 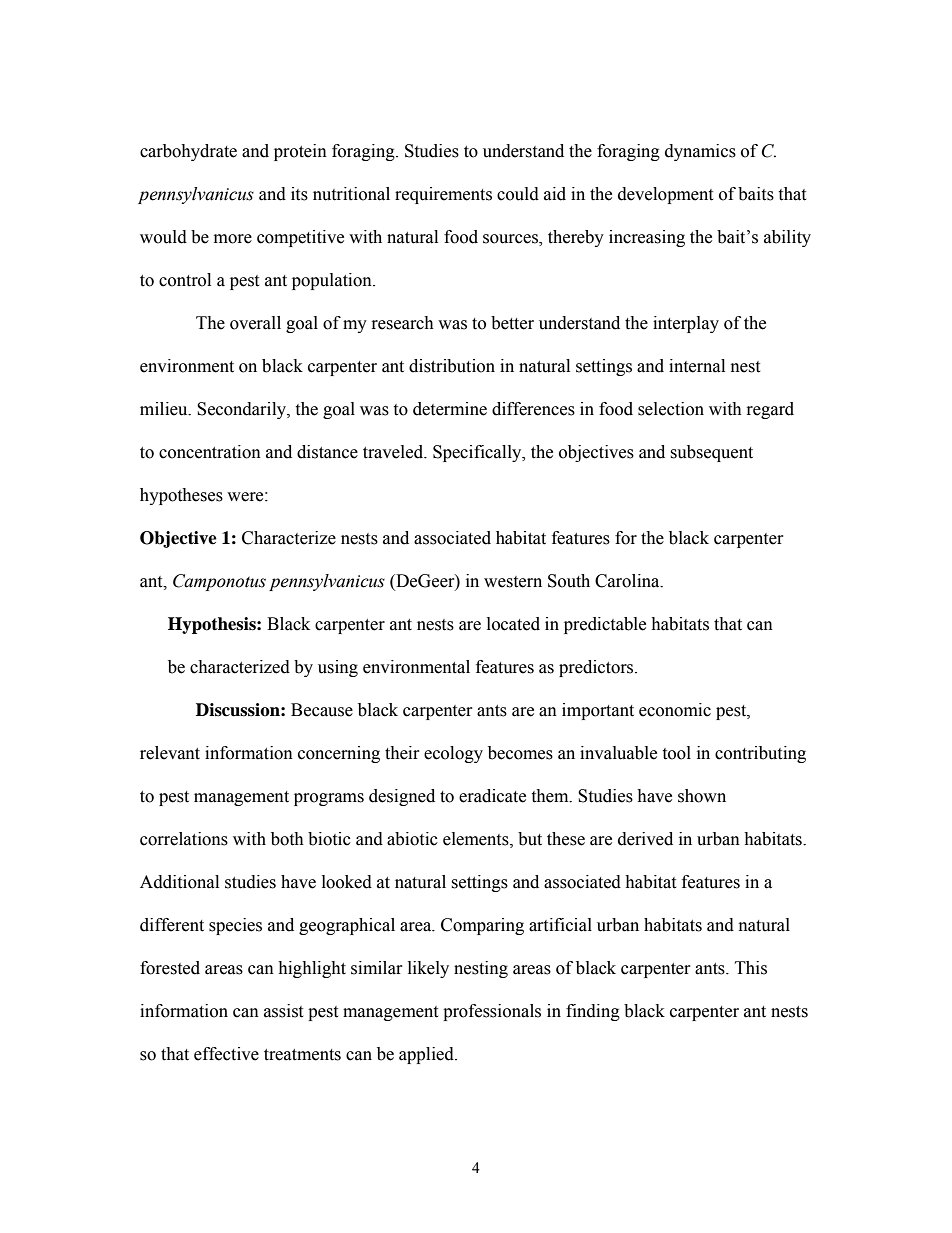 I want to click on Carolina, so click(x=628, y=581).
